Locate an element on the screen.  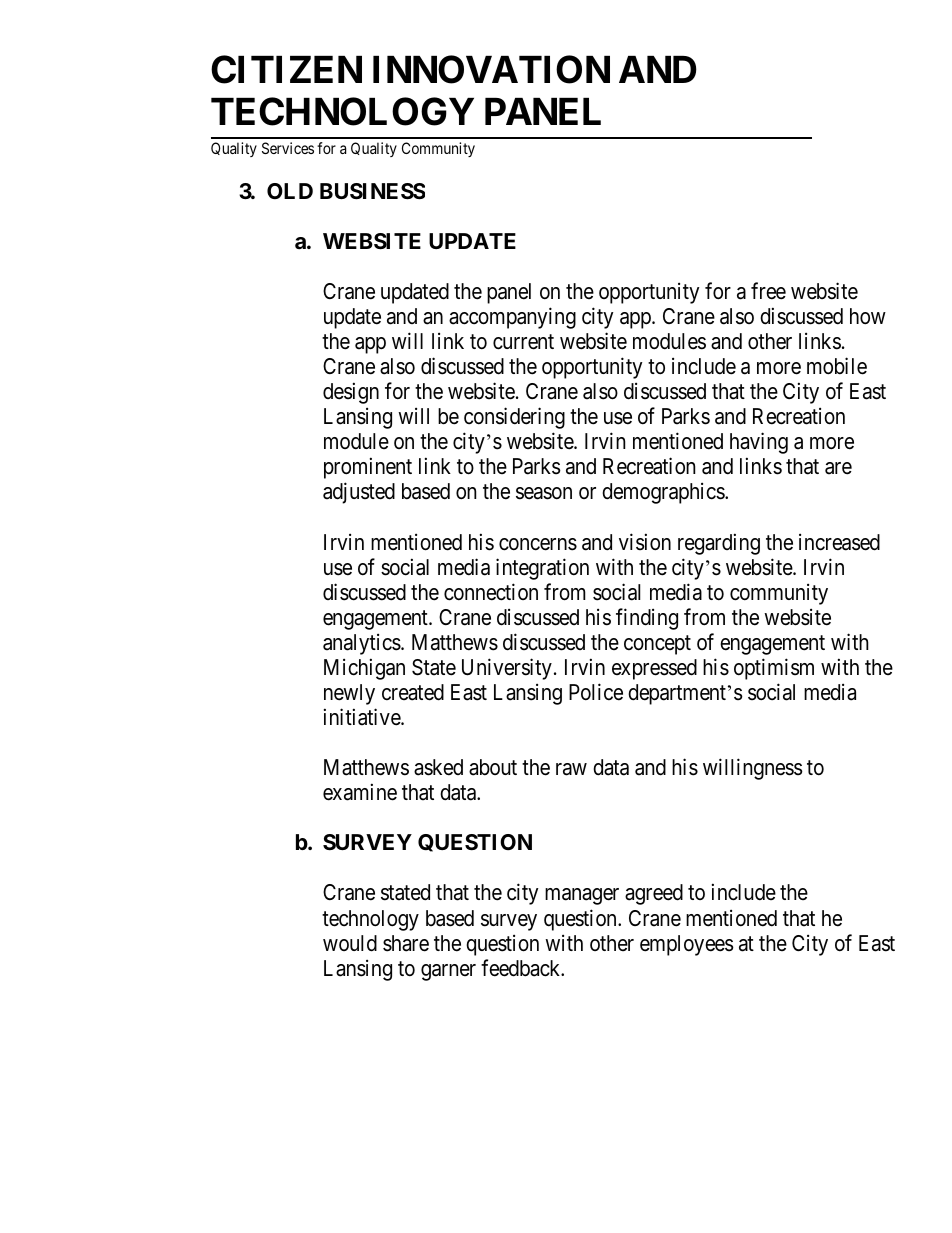
season is located at coordinates (544, 493).
